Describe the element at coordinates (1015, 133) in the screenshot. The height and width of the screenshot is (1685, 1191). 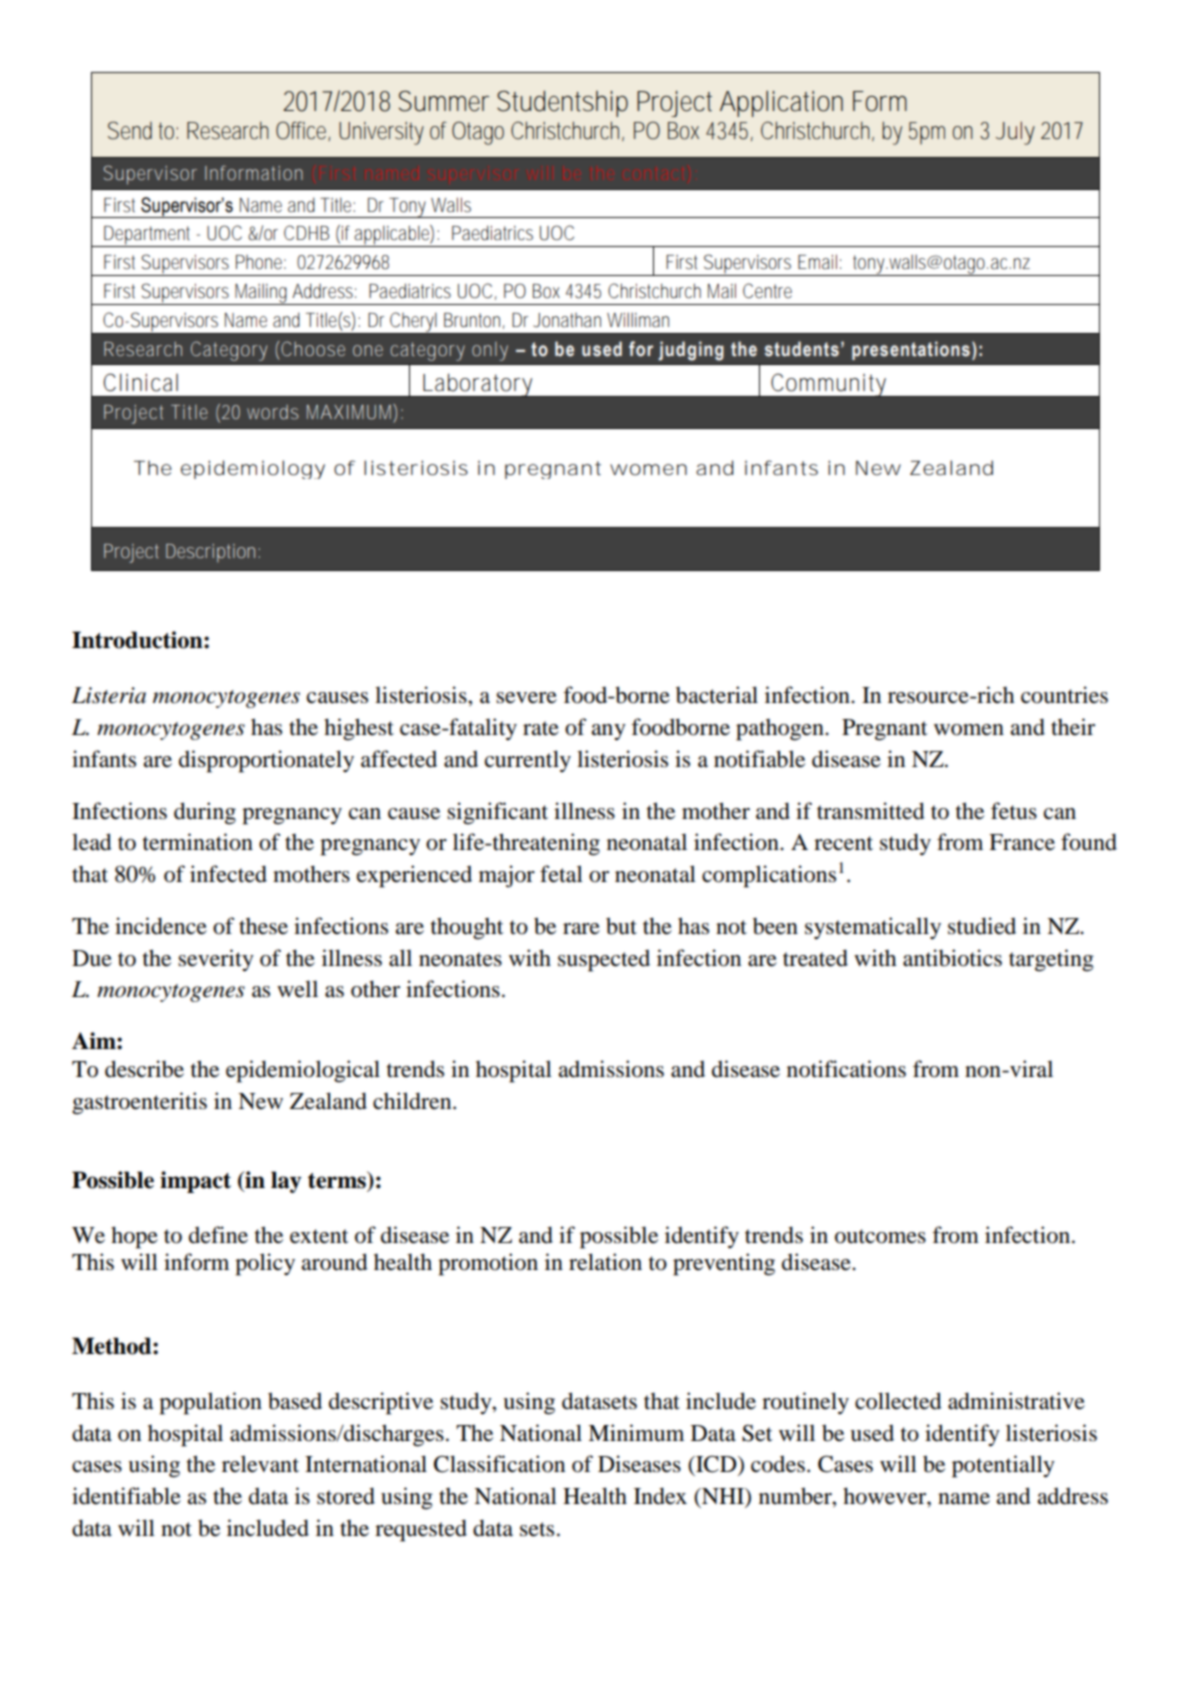
I see `July` at that location.
